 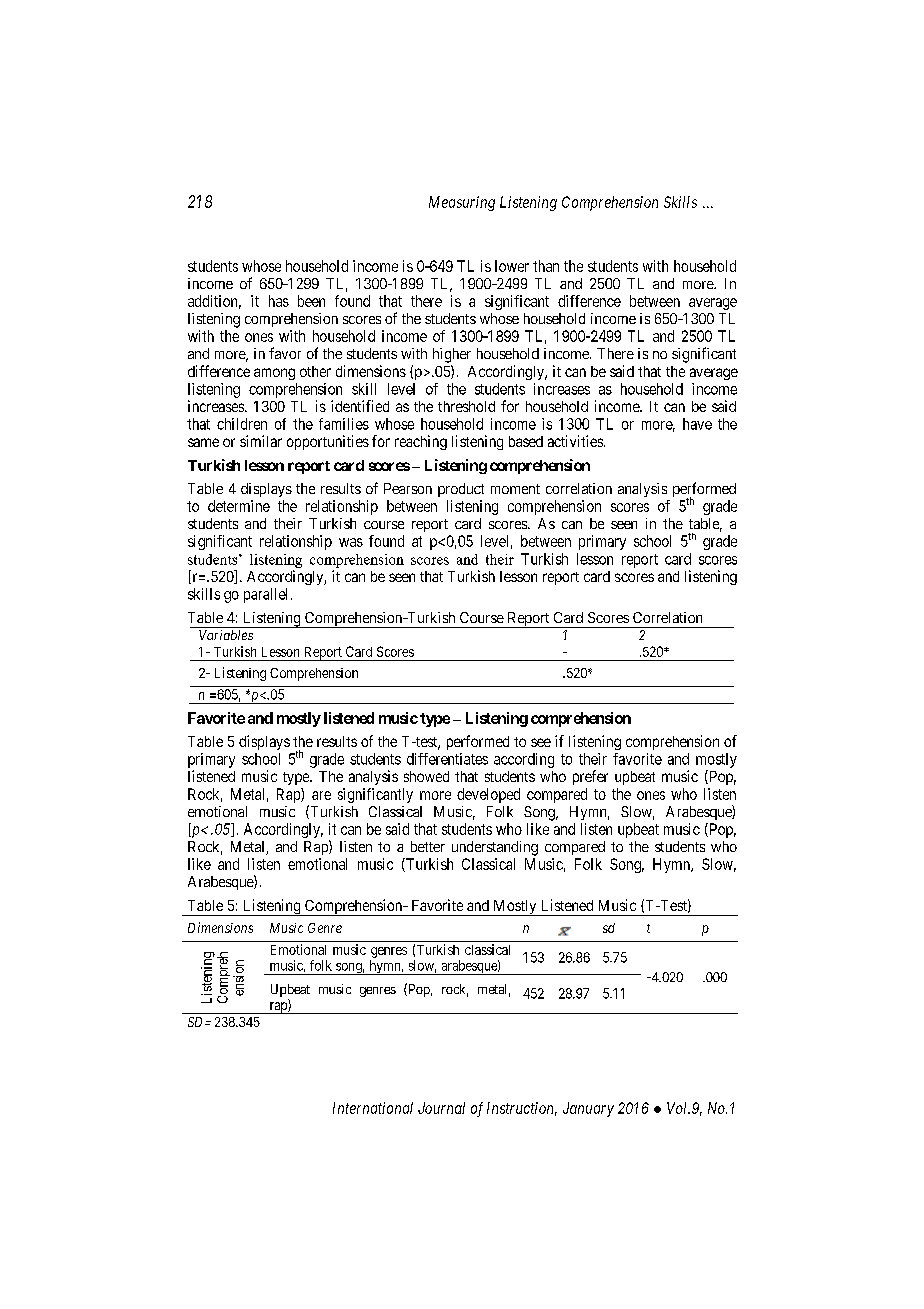 I want to click on better, so click(x=428, y=846).
